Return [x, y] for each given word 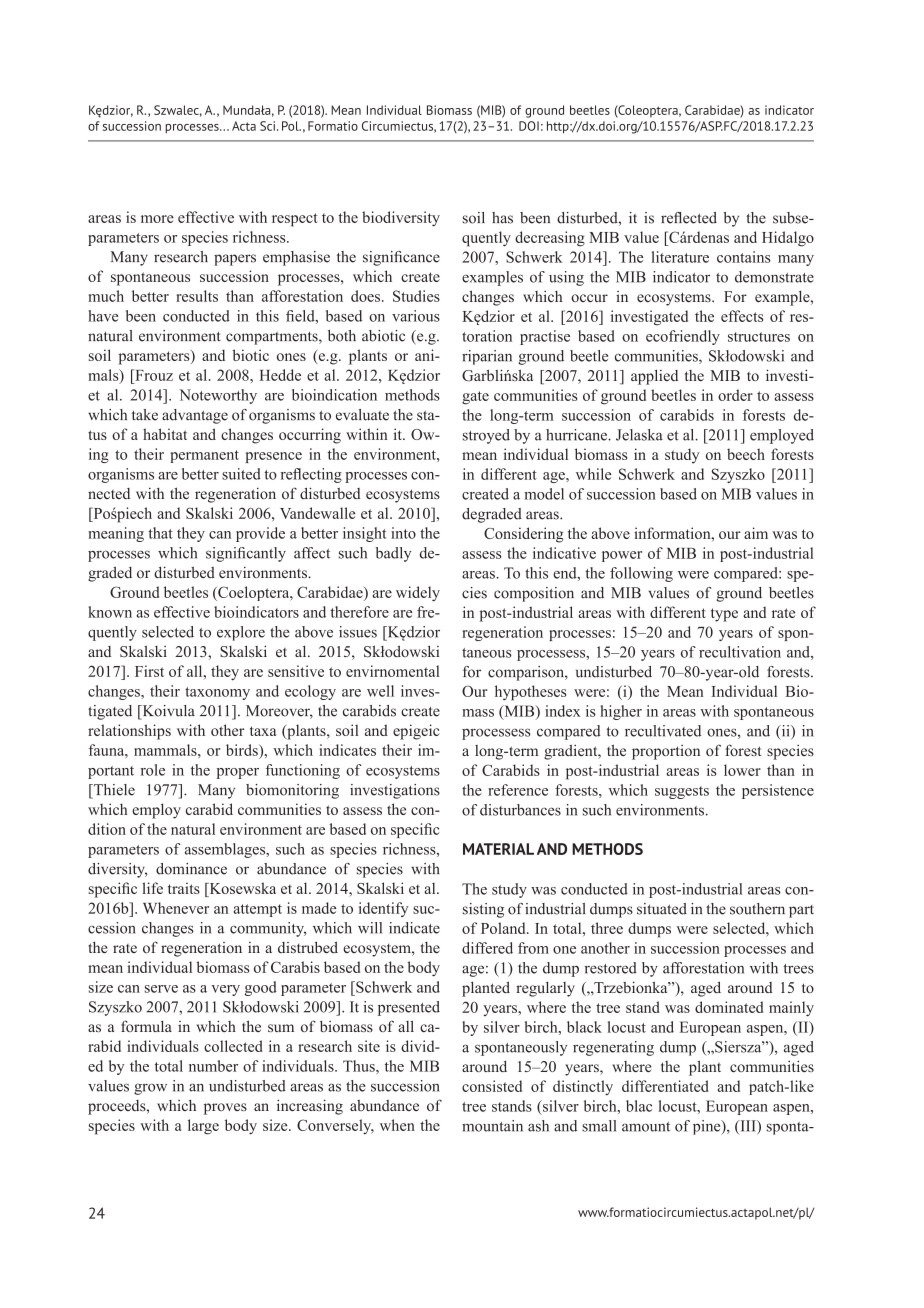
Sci [269, 126]
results [197, 296]
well [380, 691]
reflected [689, 218]
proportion [666, 752]
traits [184, 888]
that [160, 533]
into [403, 533]
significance [401, 258]
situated [662, 909]
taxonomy [217, 693]
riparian [487, 357]
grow [150, 1089]
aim [756, 533]
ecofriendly [683, 337]
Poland [504, 928]
